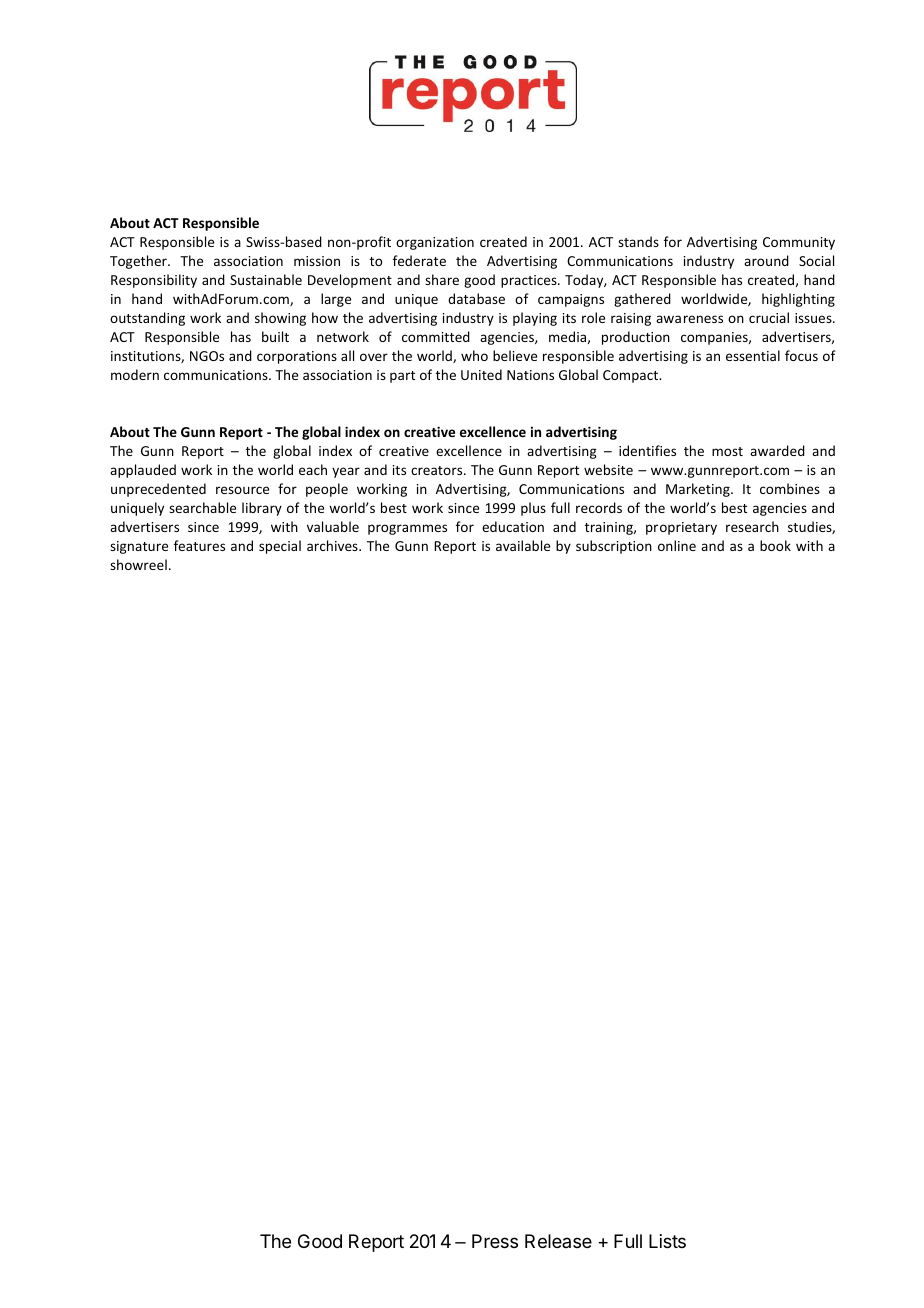 The image size is (924, 1308). What do you see at coordinates (775, 545) in the document?
I see `book` at bounding box center [775, 545].
